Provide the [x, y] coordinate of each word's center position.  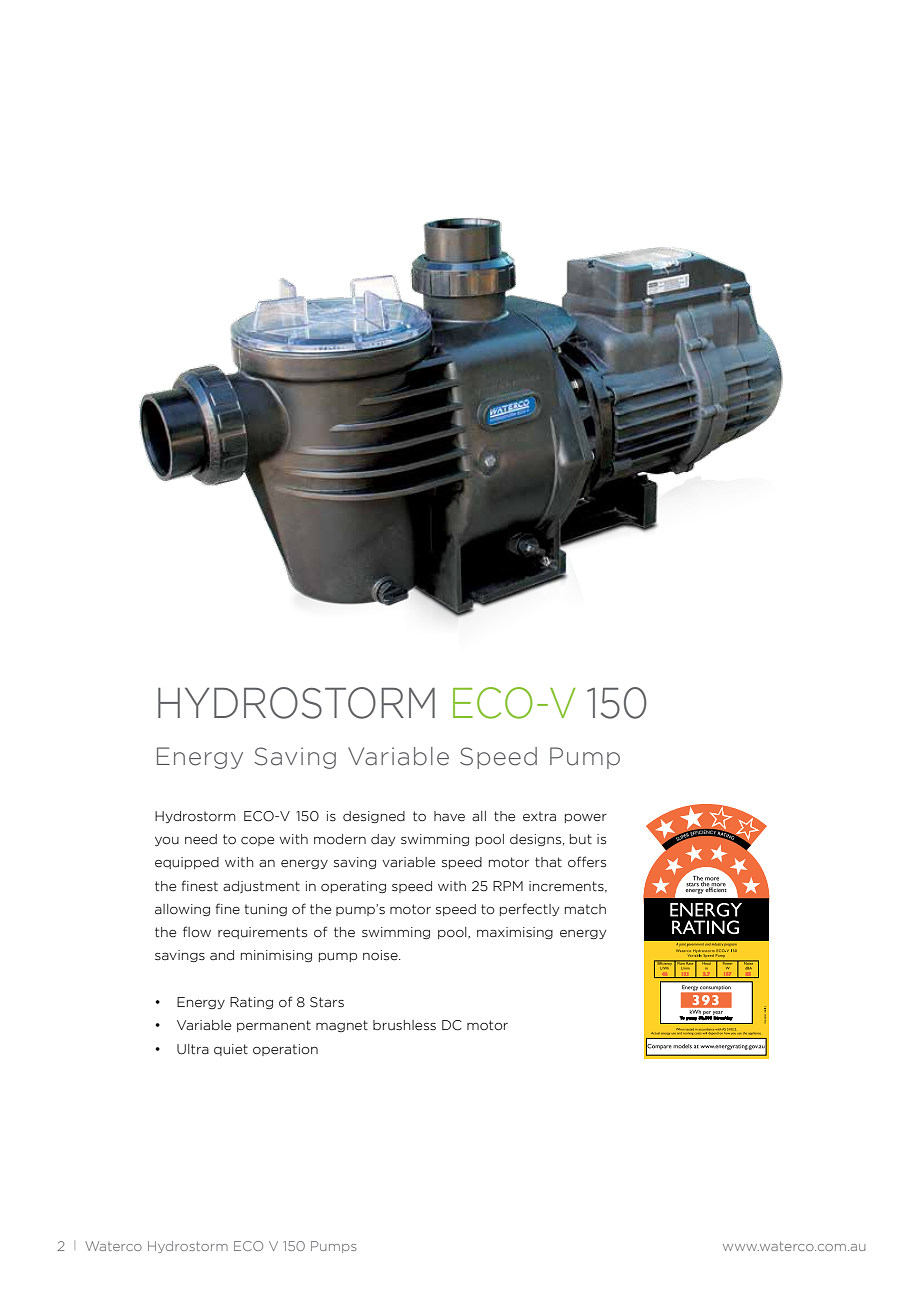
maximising [515, 933]
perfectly [529, 909]
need [201, 839]
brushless [404, 1025]
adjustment [261, 887]
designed [374, 817]
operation [285, 1050]
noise [381, 955]
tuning [265, 910]
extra [539, 816]
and [222, 955]
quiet [231, 1050]
